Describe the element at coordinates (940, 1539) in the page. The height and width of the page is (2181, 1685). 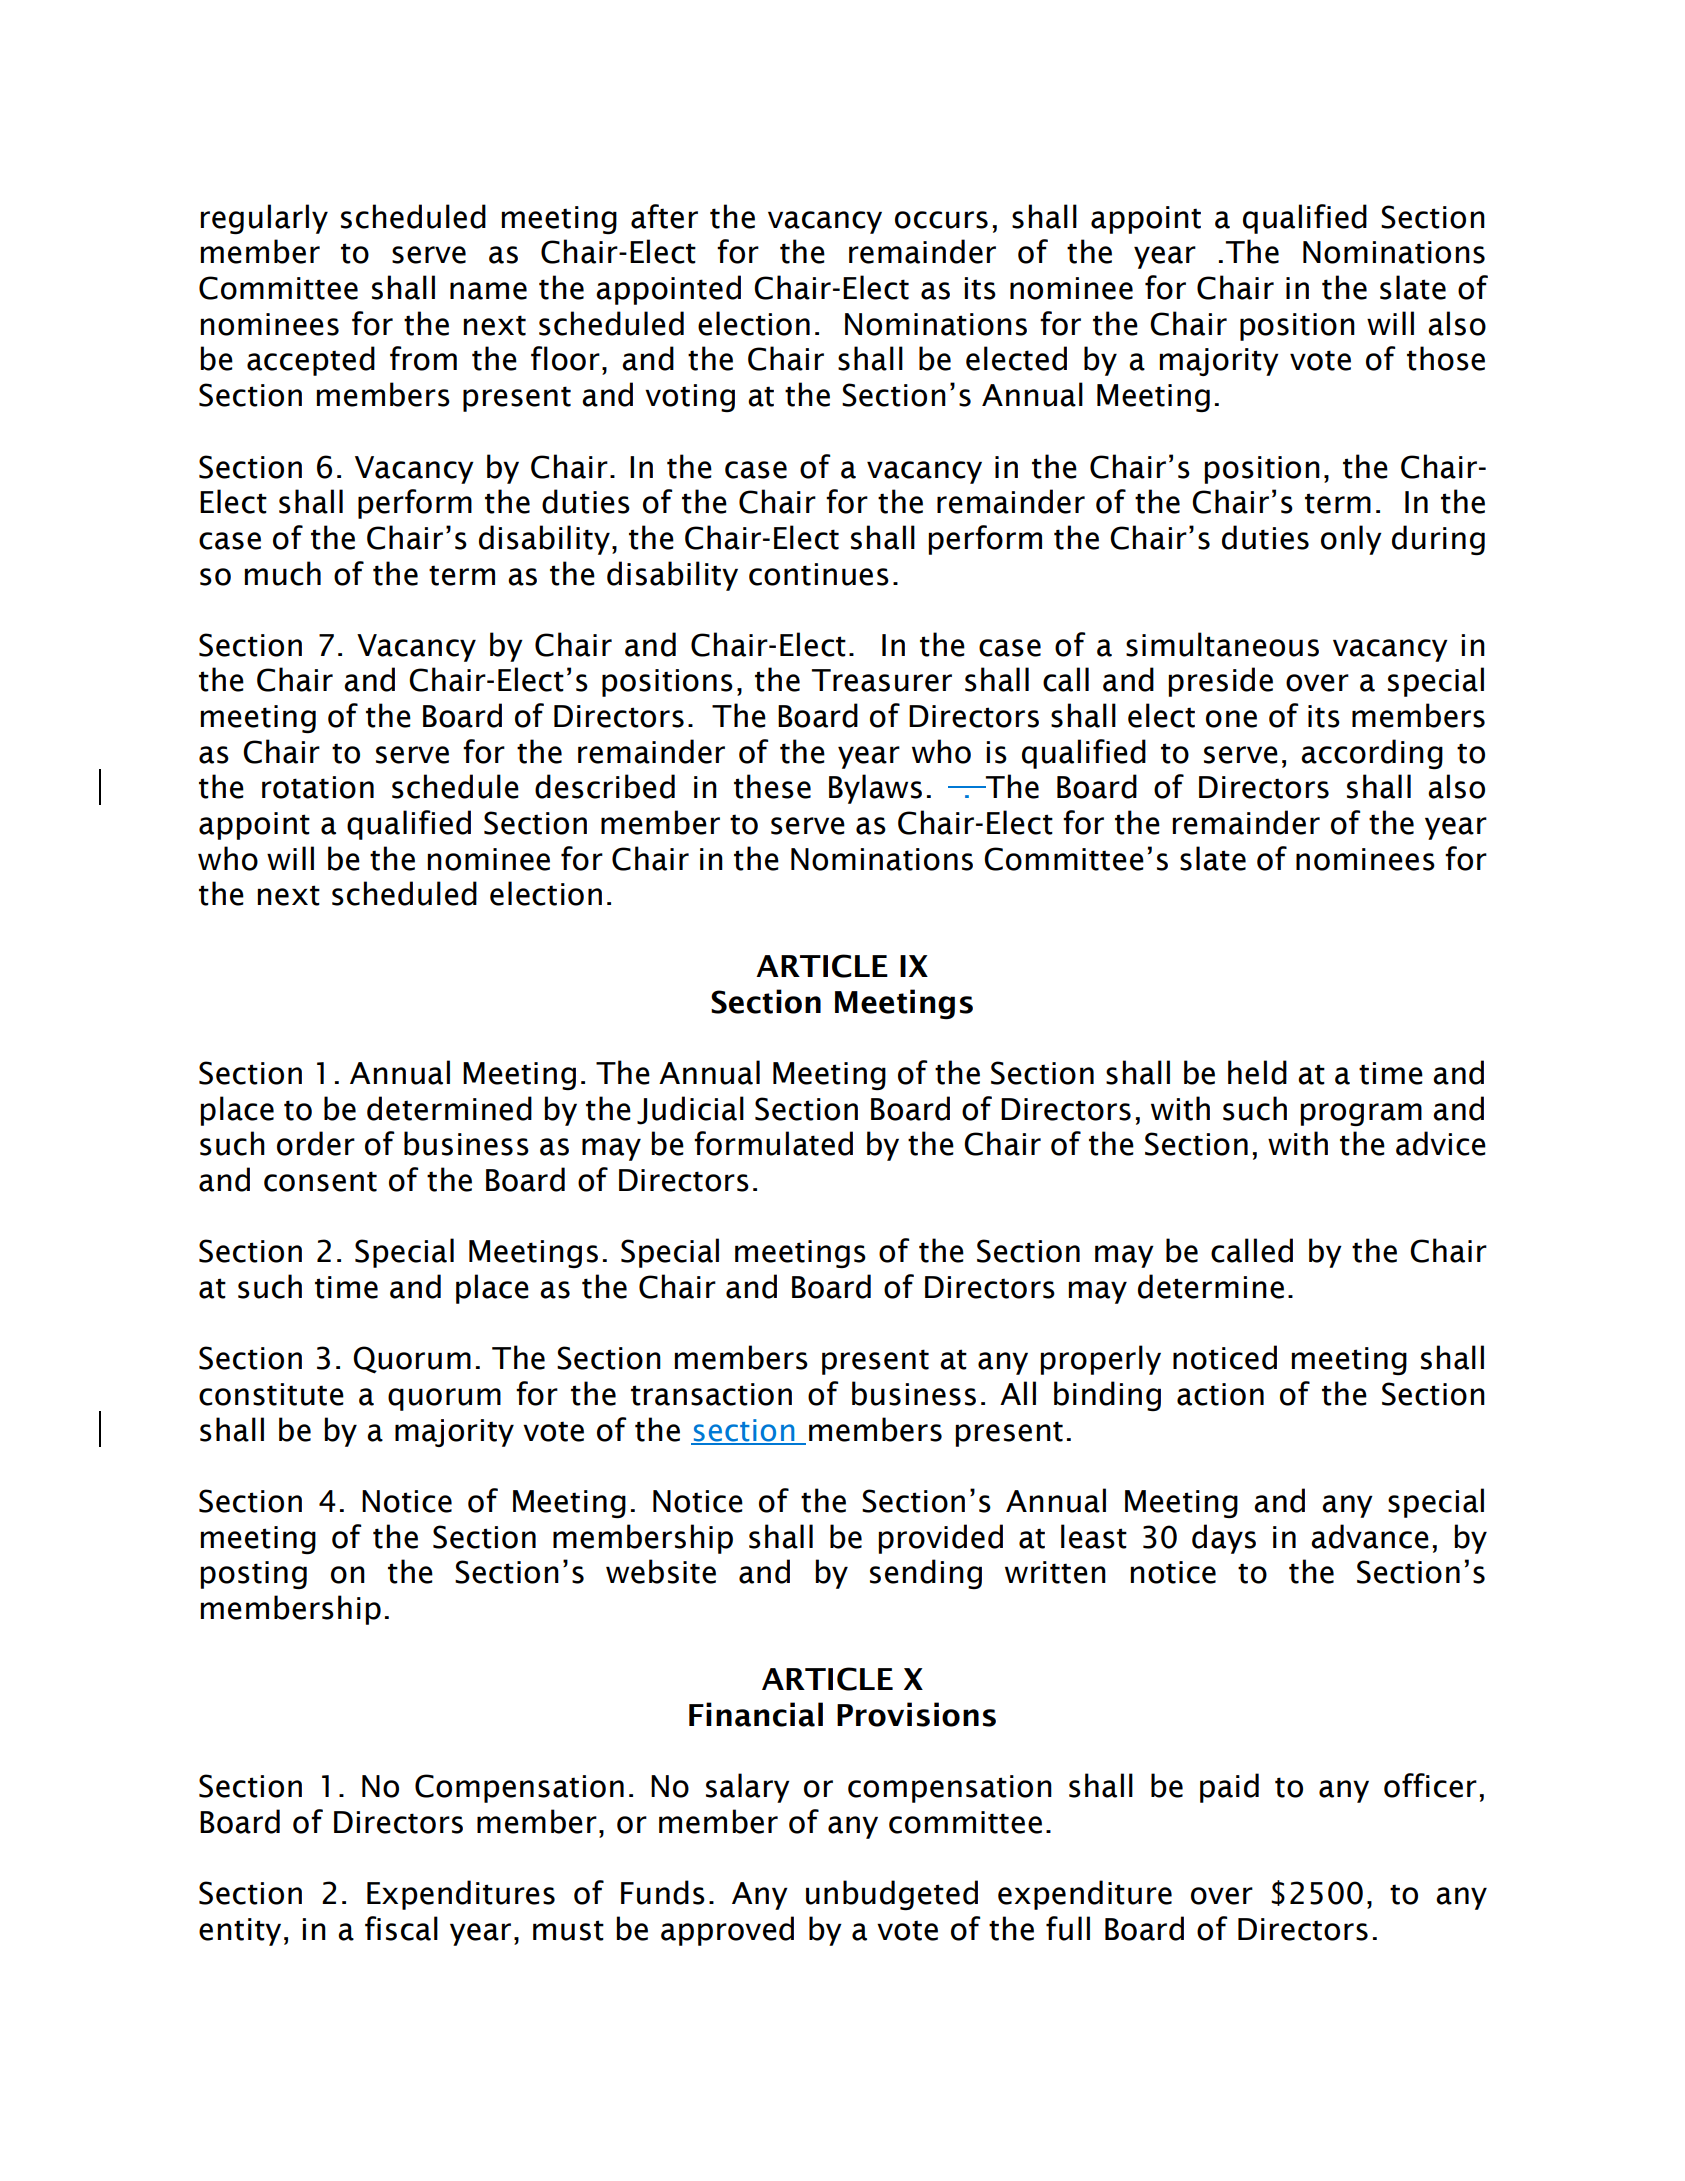
I see `provided` at that location.
